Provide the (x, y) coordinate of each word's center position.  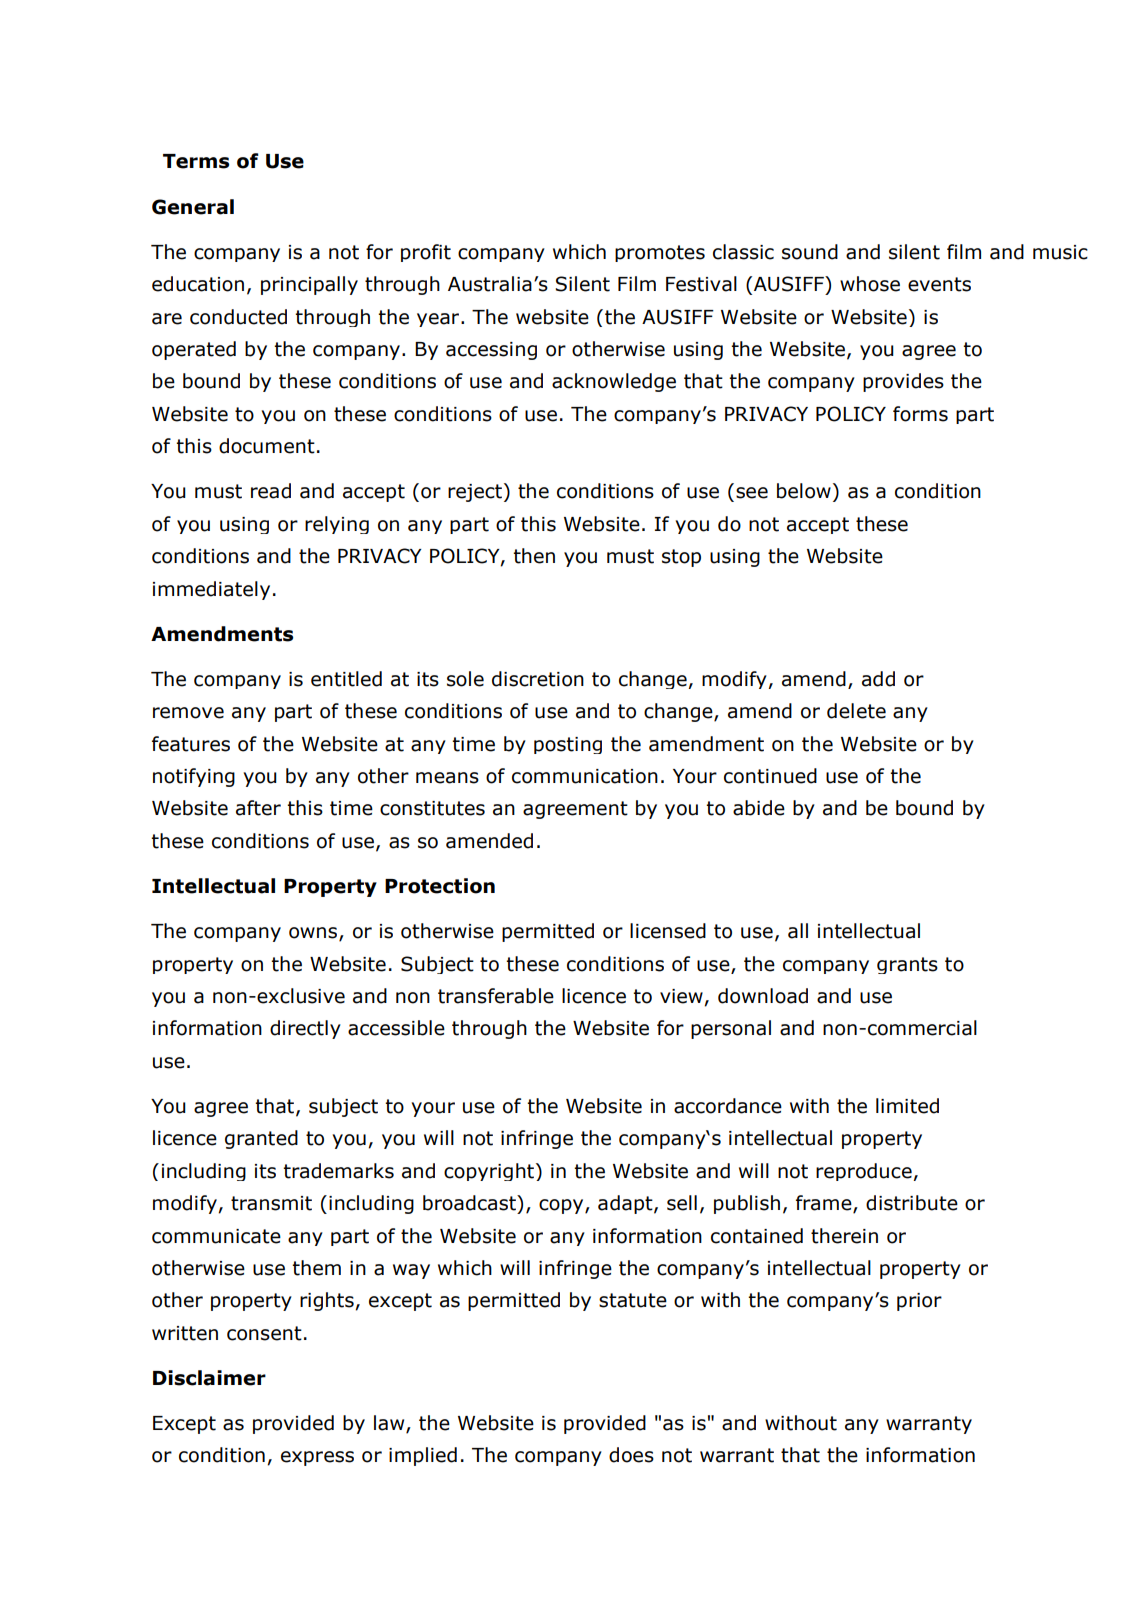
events (939, 284)
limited (907, 1106)
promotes (660, 253)
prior (919, 1302)
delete (856, 711)
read (271, 491)
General (193, 207)
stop (681, 558)
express (317, 1458)
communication (585, 776)
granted (261, 1139)
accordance (728, 1106)
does (631, 1455)
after (258, 808)
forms (920, 414)
